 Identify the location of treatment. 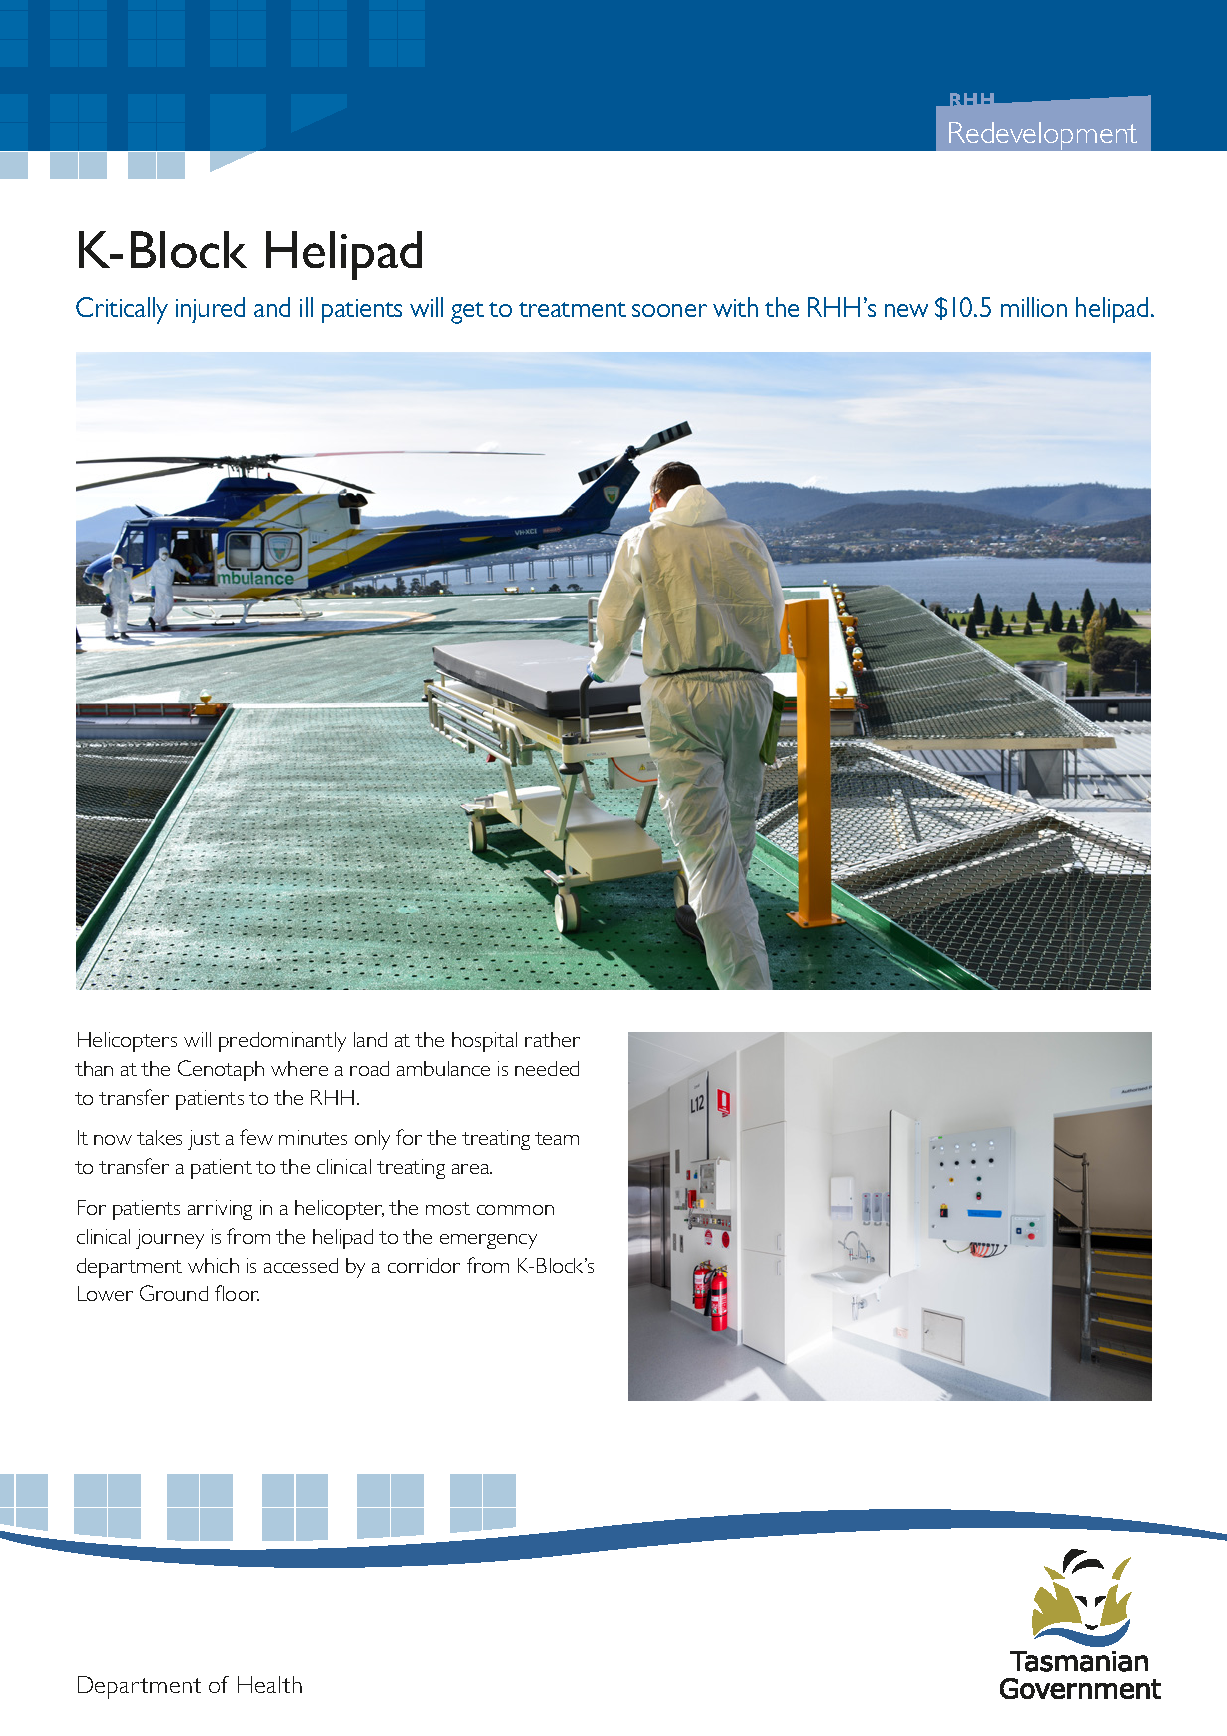
(572, 309).
